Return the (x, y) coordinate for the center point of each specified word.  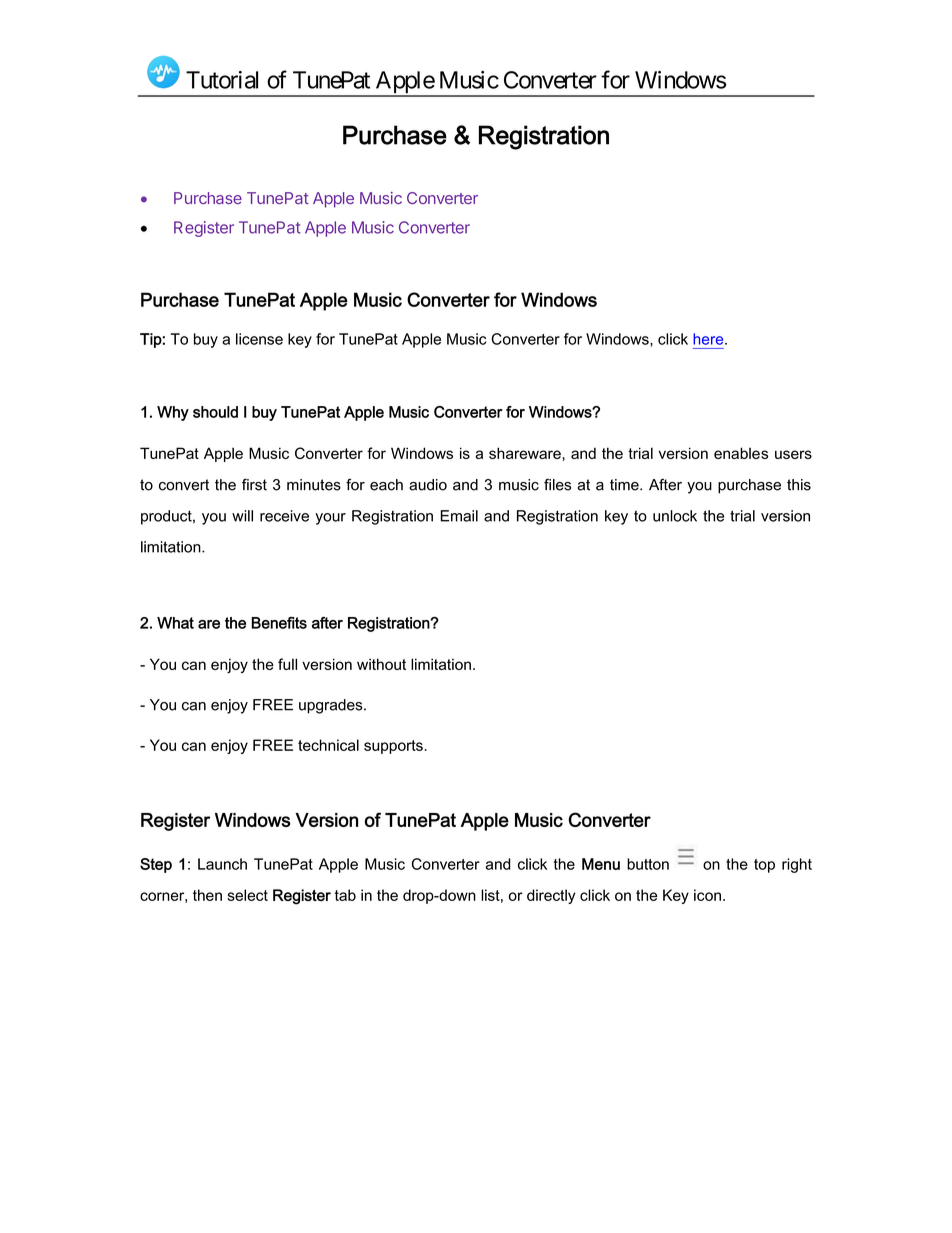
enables (741, 453)
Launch (222, 864)
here (709, 339)
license (259, 339)
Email (459, 516)
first (254, 484)
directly (551, 896)
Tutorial (222, 80)
